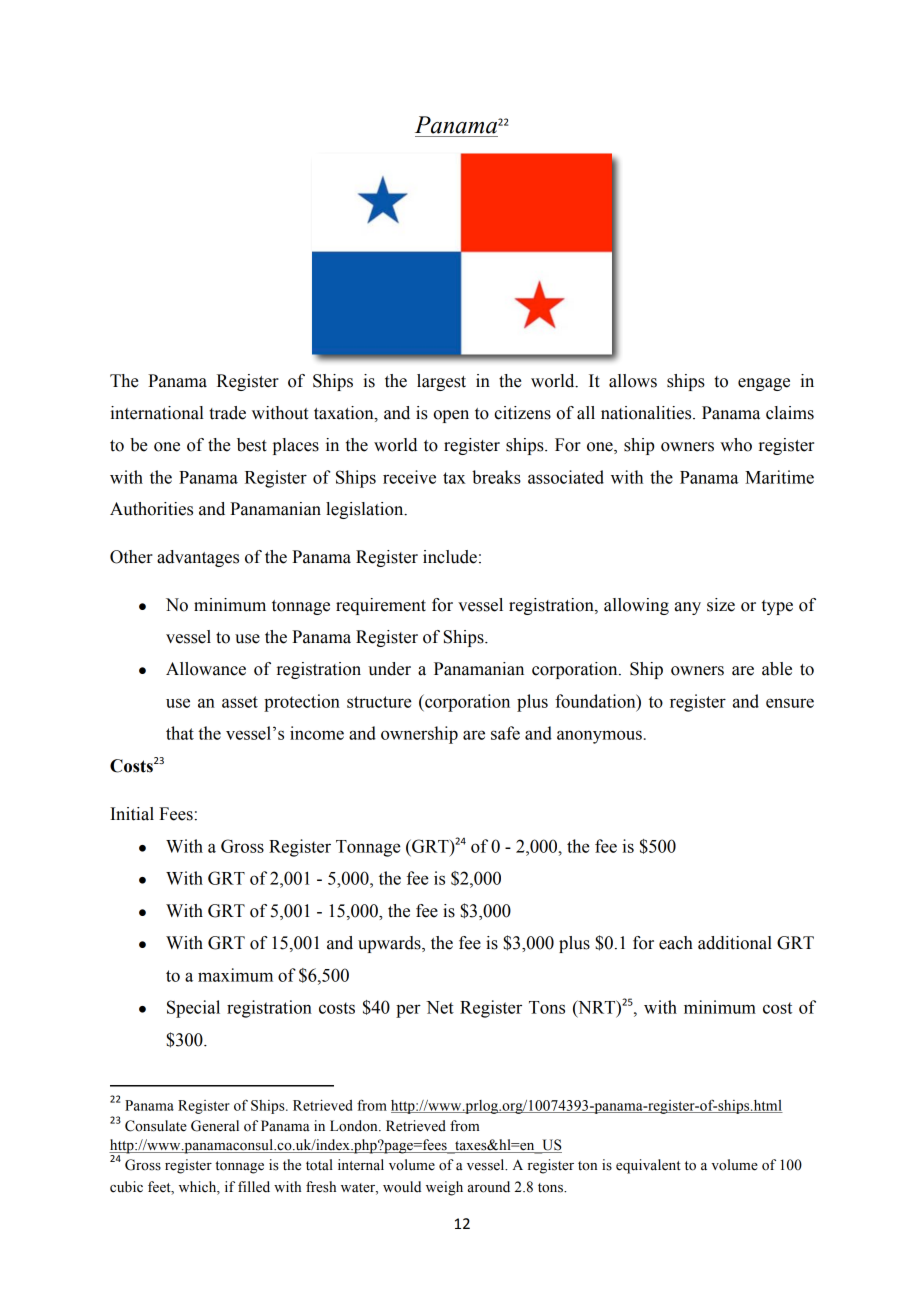 This screenshot has height=1308, width=924. Describe the element at coordinates (451, 416) in the screenshot. I see `open` at that location.
